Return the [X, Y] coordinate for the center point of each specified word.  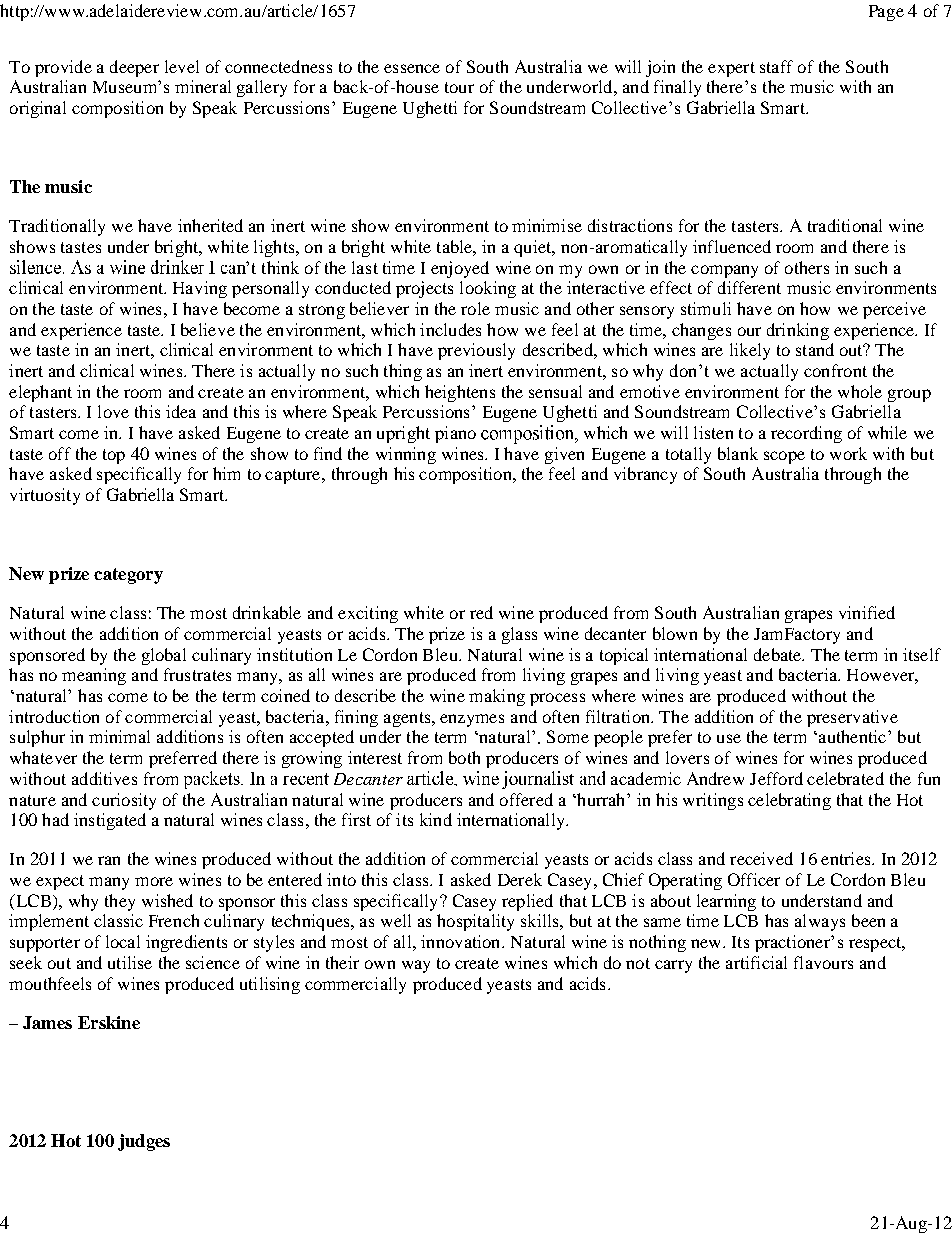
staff [776, 66]
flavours [823, 962]
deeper [134, 68]
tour [459, 87]
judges [144, 1142]
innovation [462, 941]
